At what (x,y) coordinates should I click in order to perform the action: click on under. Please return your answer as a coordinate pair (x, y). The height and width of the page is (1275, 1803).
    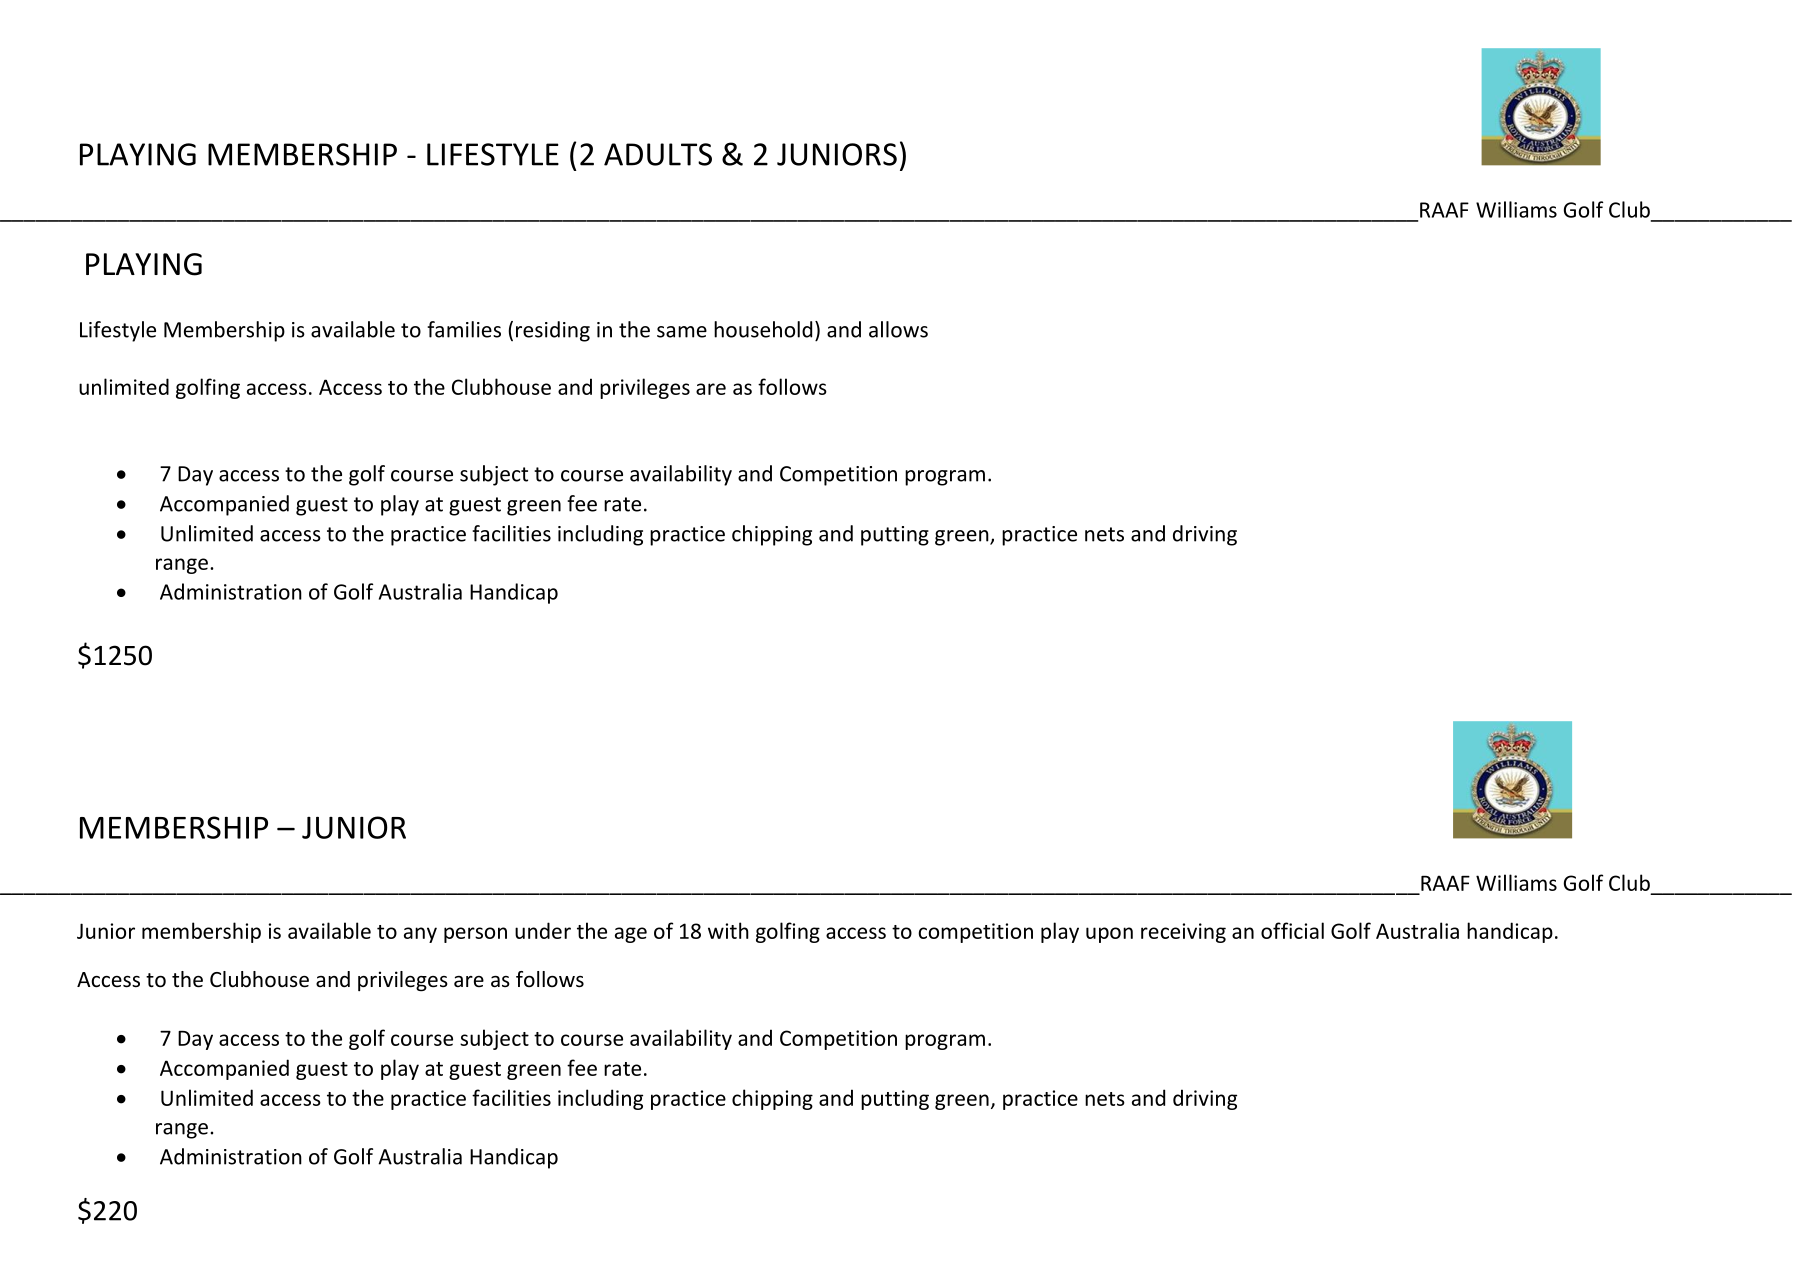
    Looking at the image, I should click on (543, 930).
